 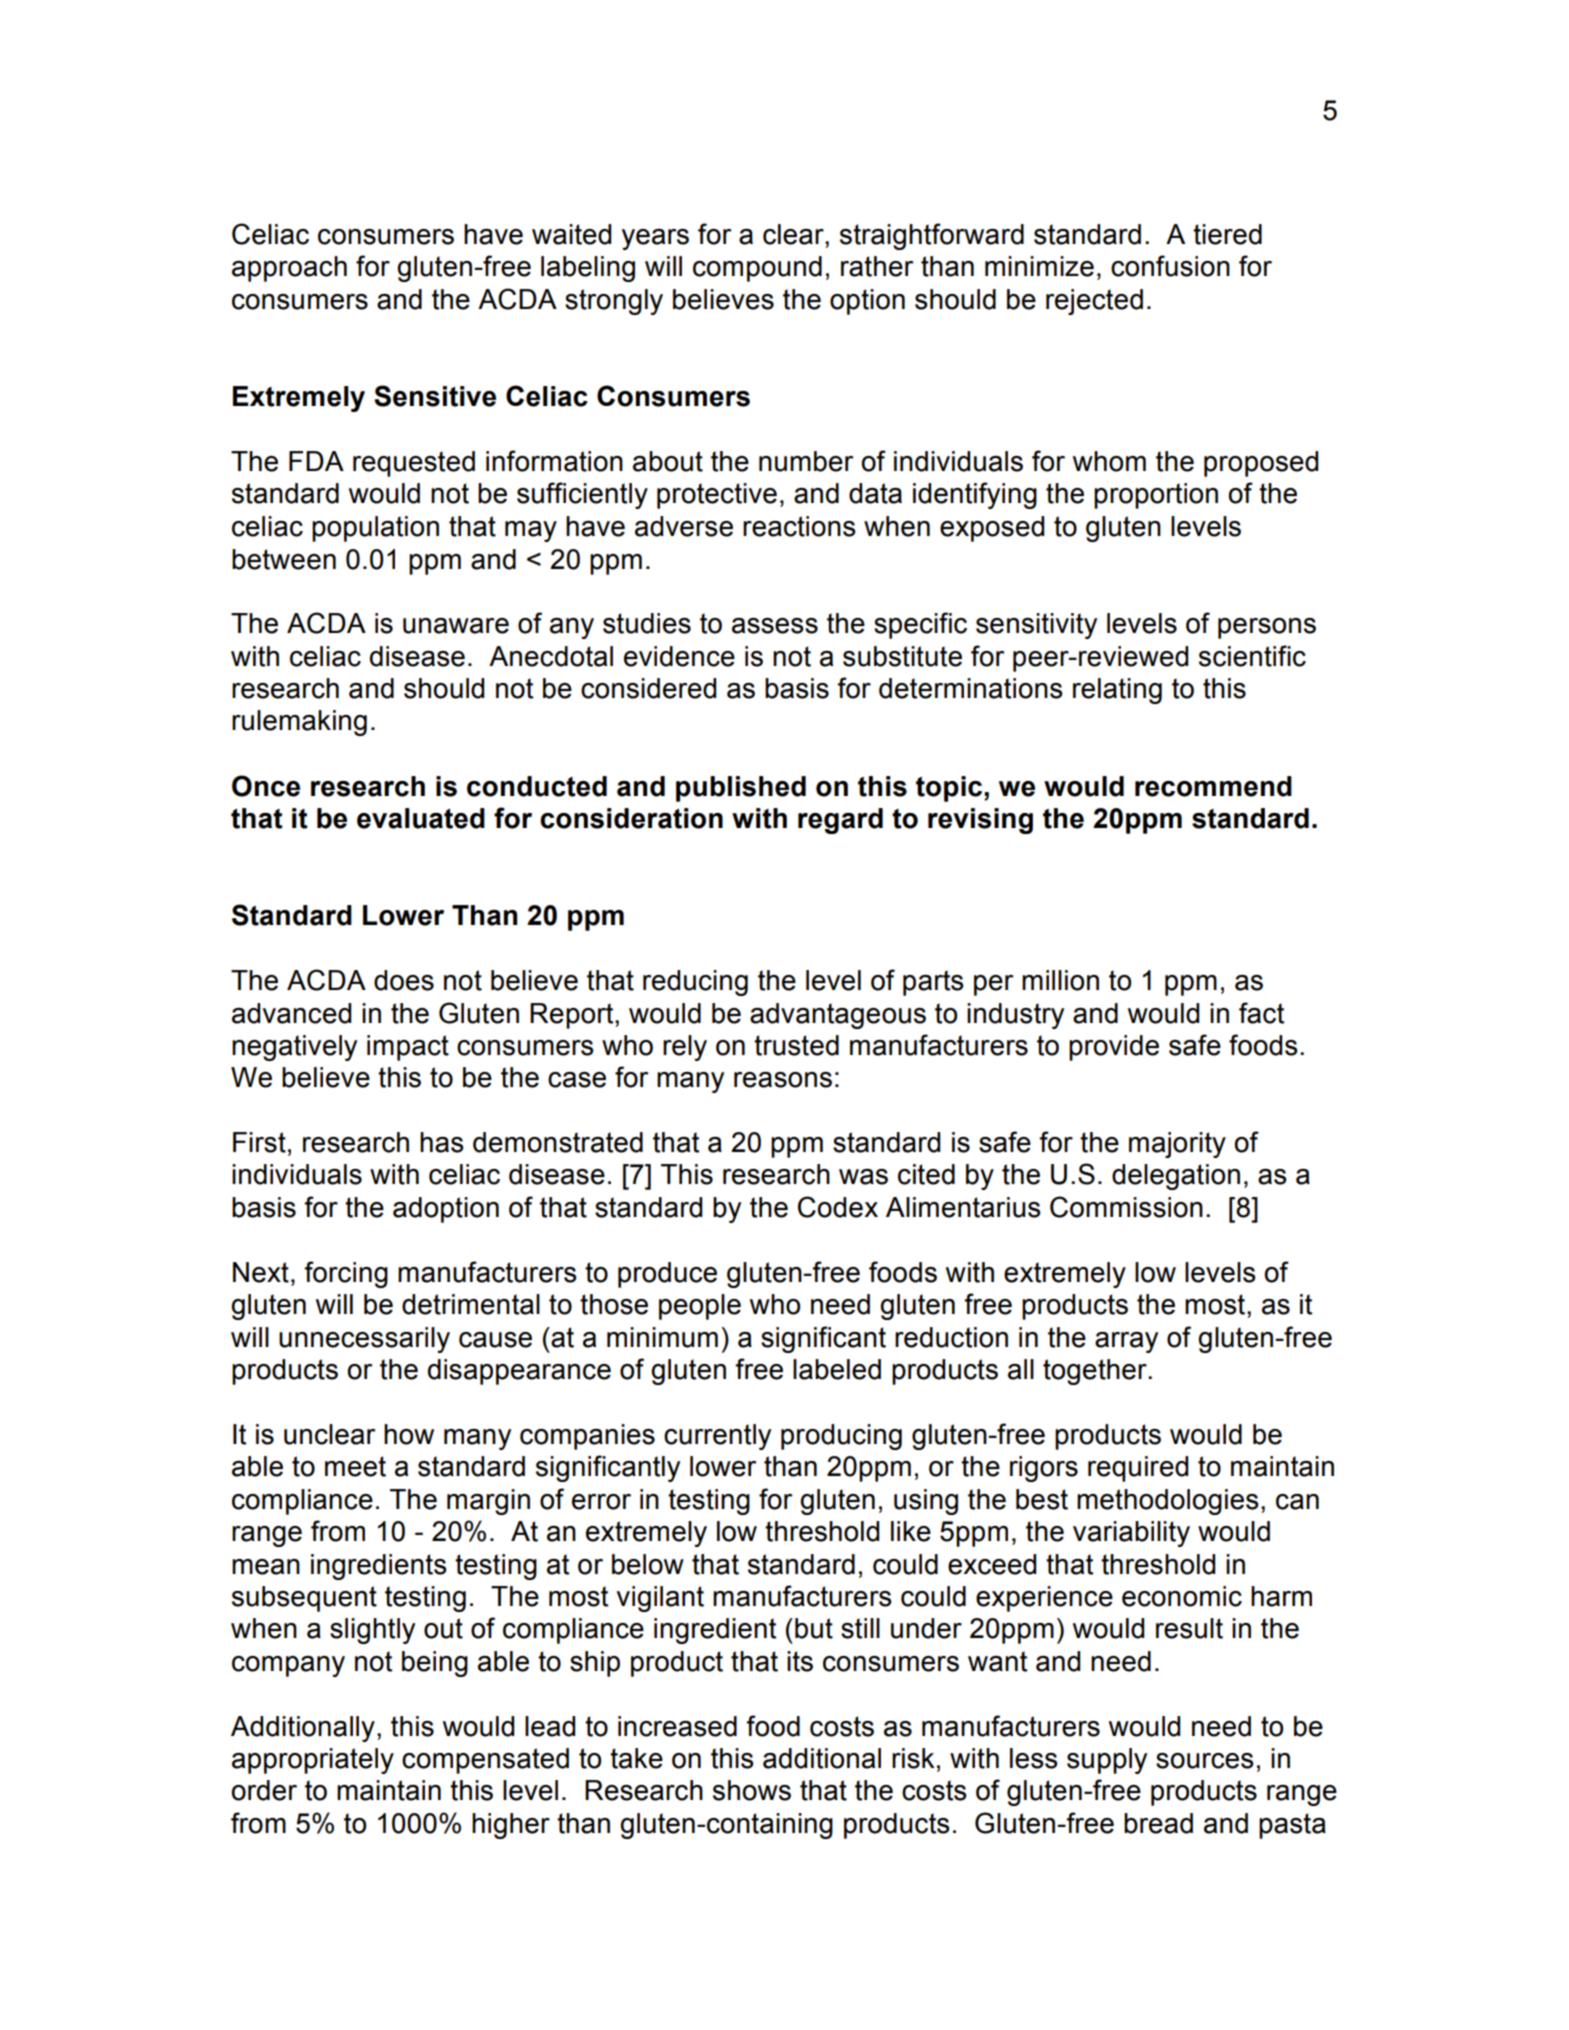 What do you see at coordinates (757, 269) in the page?
I see `compound` at bounding box center [757, 269].
